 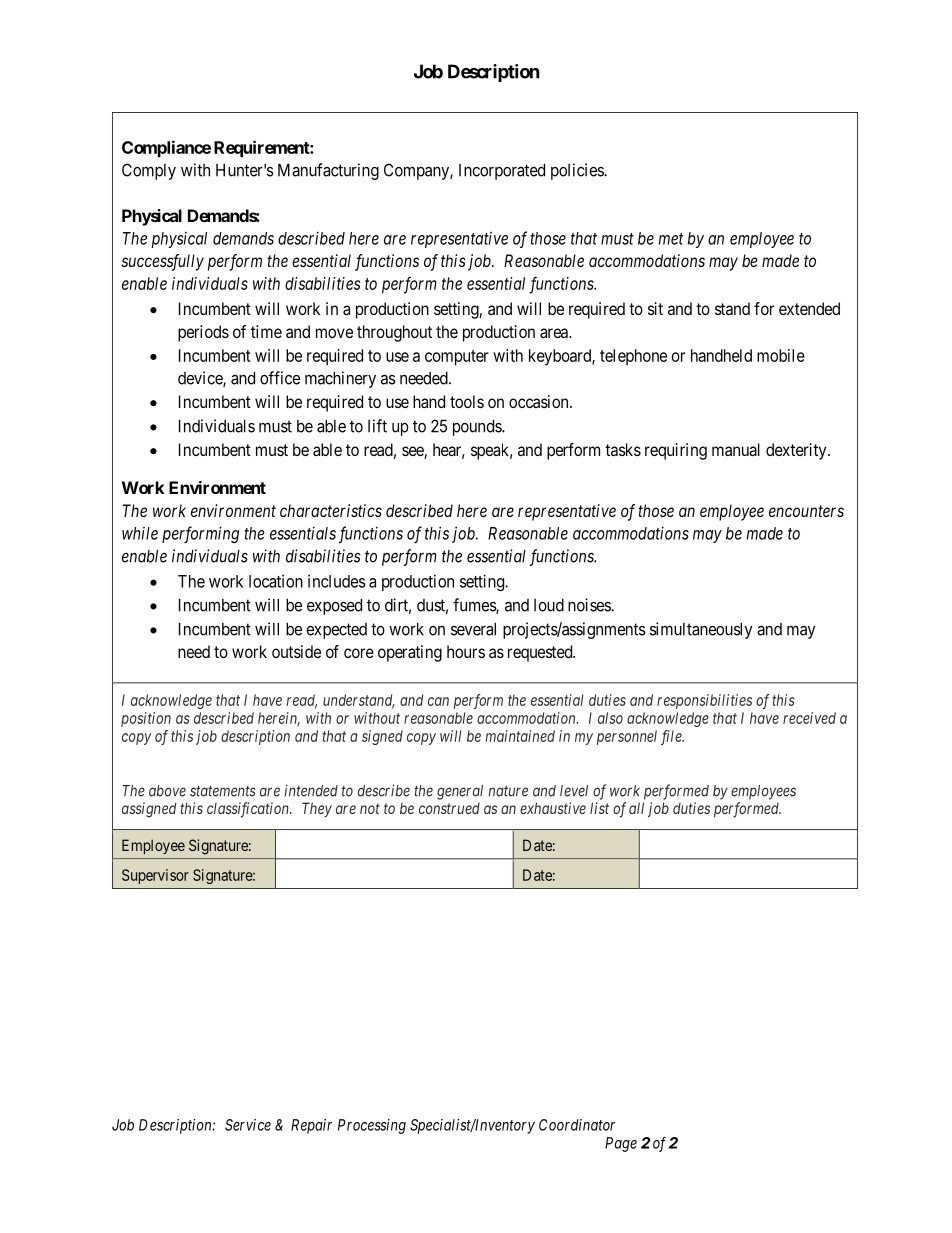 What do you see at coordinates (248, 1125) in the page?
I see `Service` at bounding box center [248, 1125].
